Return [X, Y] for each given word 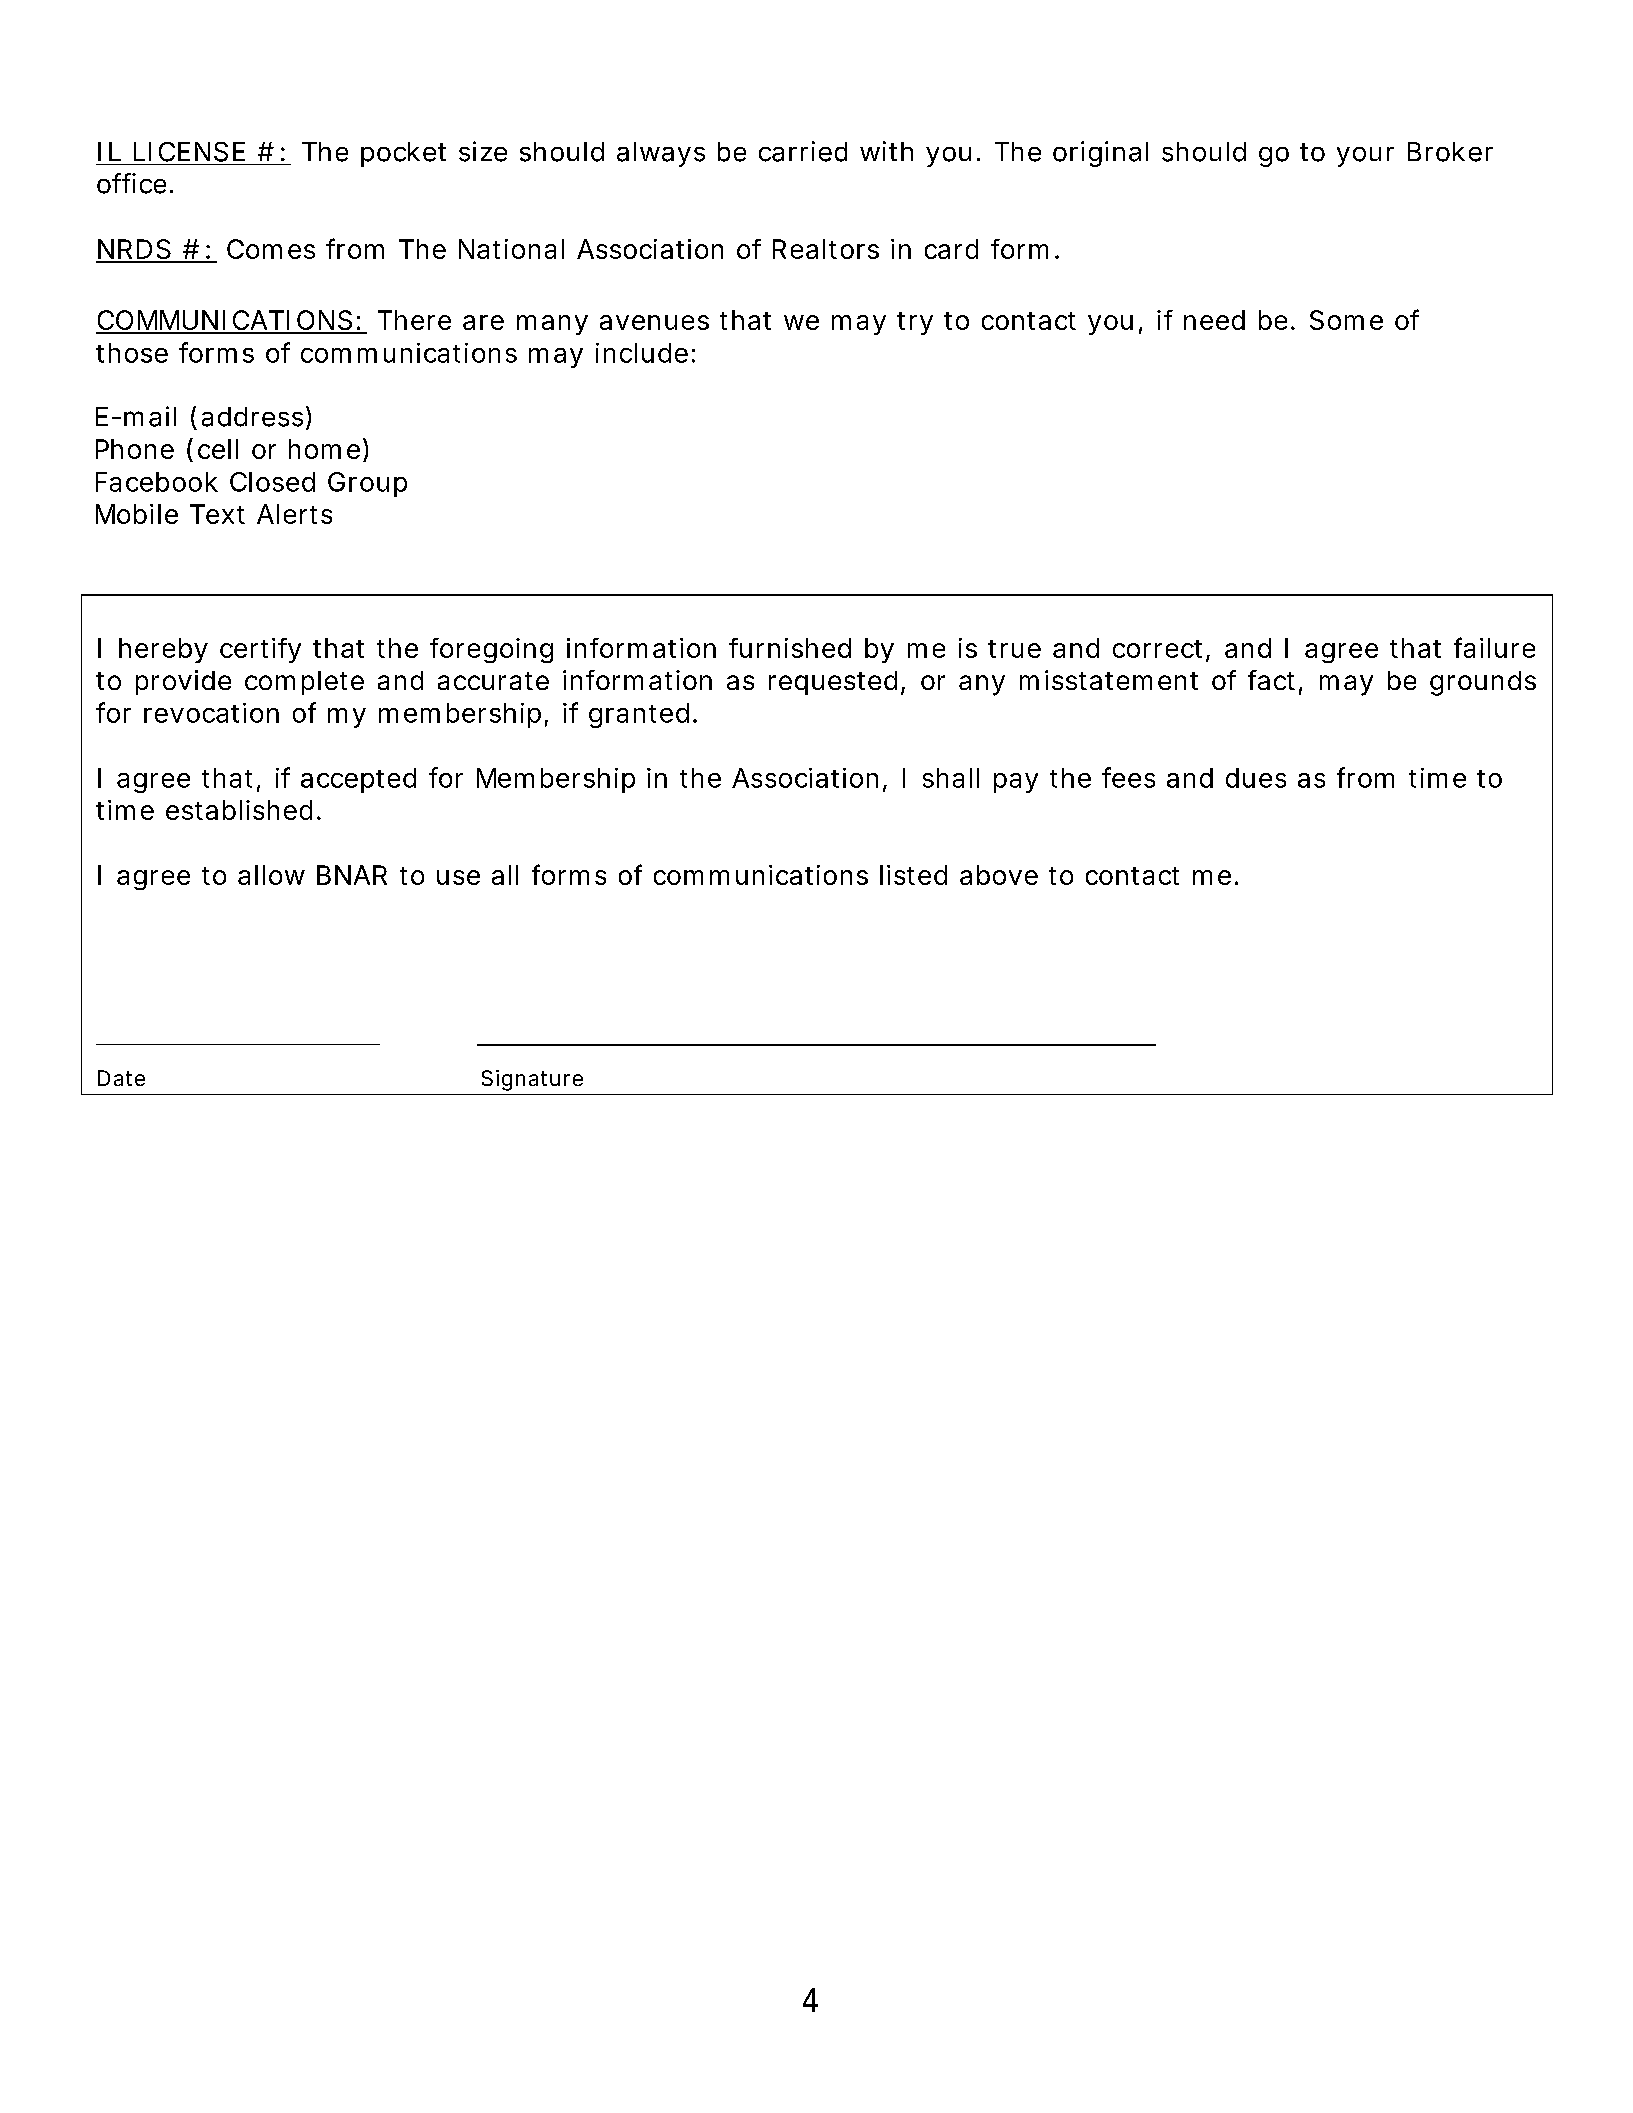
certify [260, 650]
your [1365, 157]
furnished [790, 648]
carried [803, 151]
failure [1494, 647]
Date [121, 1078]
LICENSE [189, 152]
